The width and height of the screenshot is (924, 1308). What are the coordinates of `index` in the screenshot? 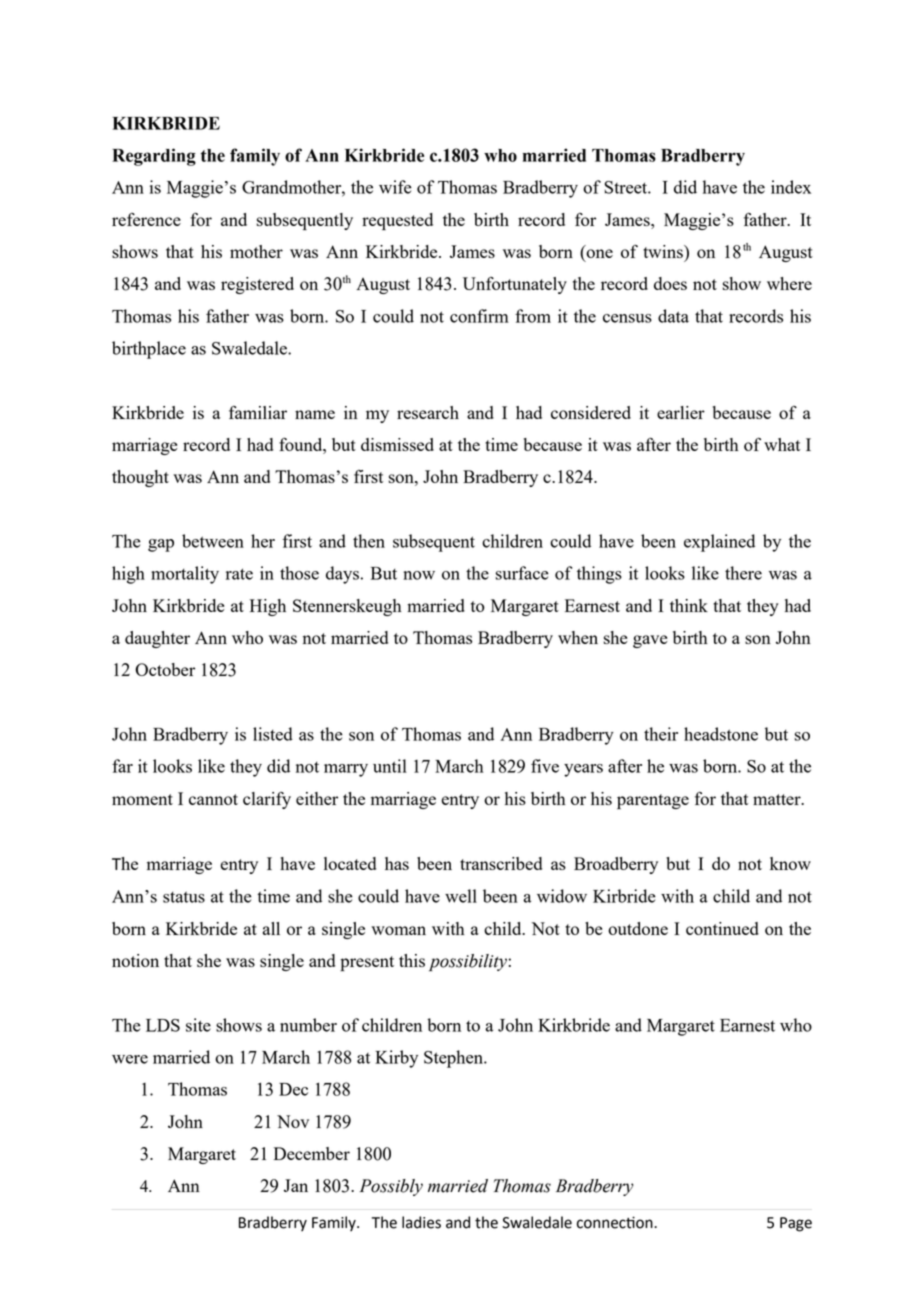 It's located at (791, 187).
